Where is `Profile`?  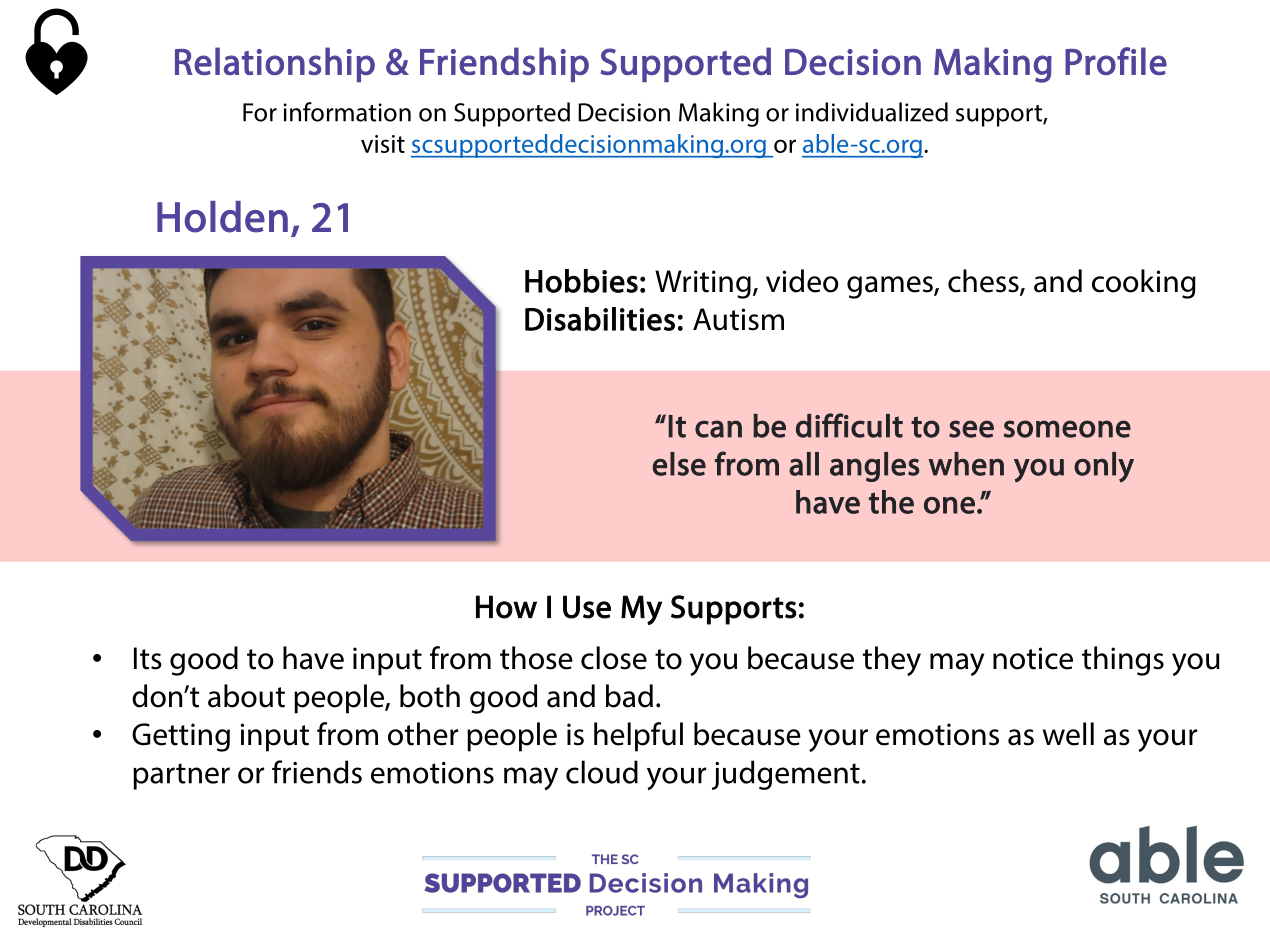 Profile is located at coordinates (1116, 61).
